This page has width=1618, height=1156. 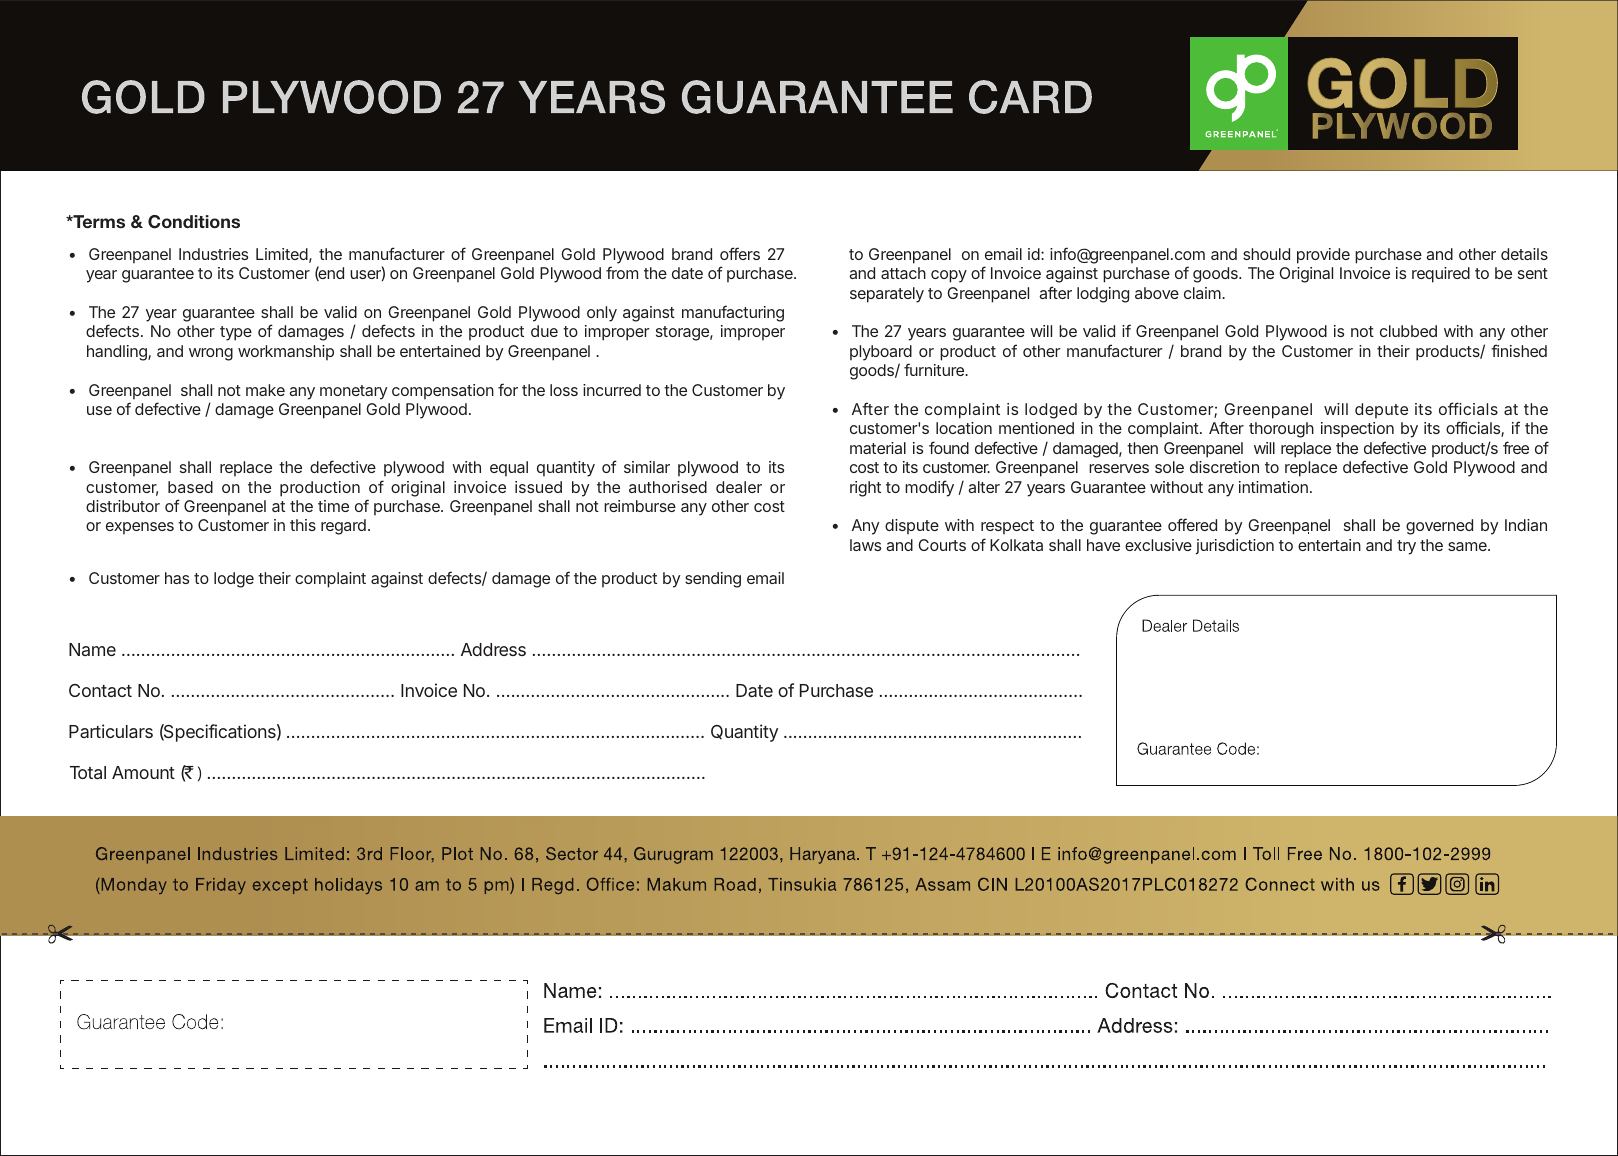 What do you see at coordinates (1406, 547) in the page?
I see `try` at bounding box center [1406, 547].
